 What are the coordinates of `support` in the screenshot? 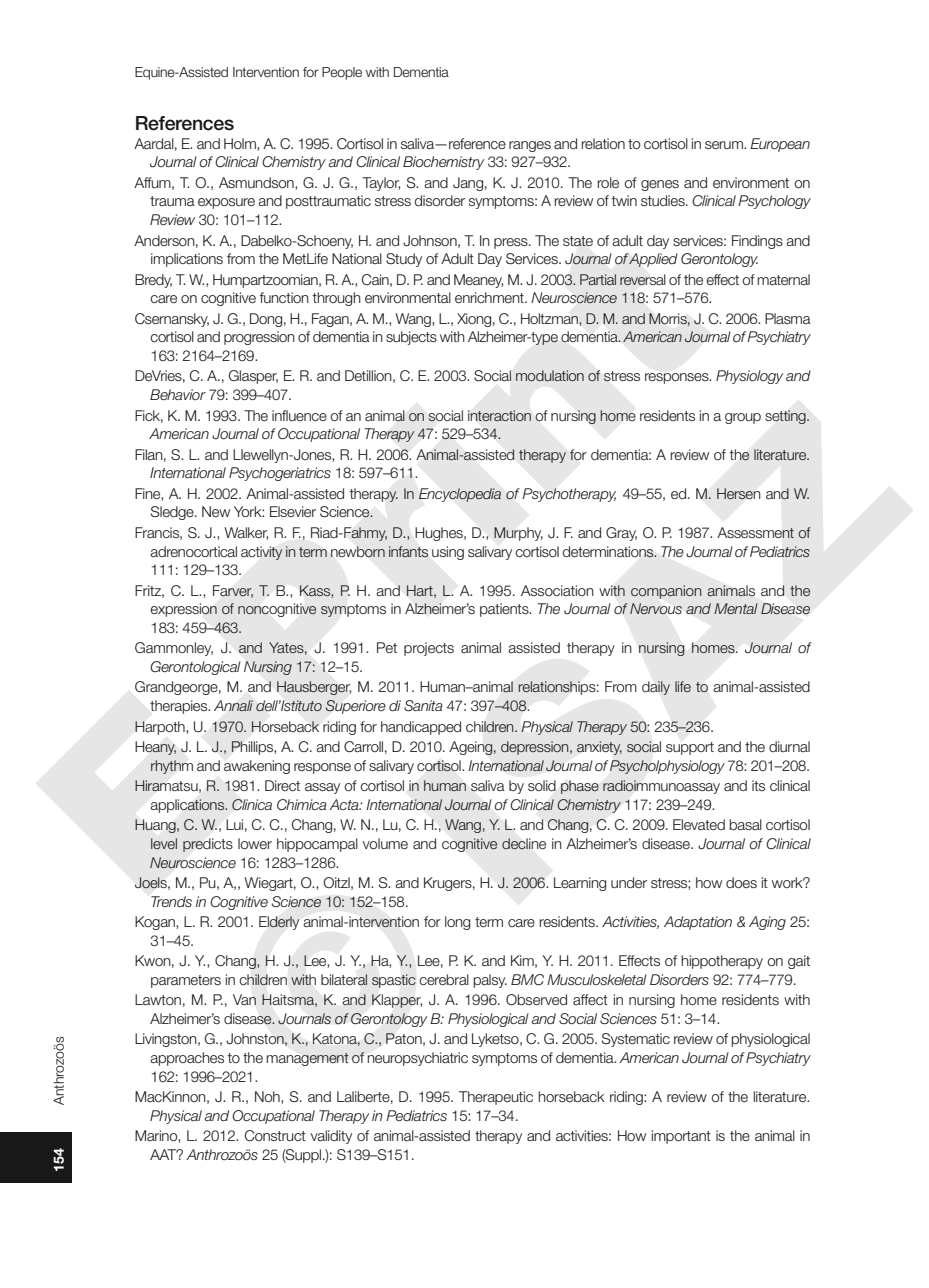 It's located at (690, 748).
